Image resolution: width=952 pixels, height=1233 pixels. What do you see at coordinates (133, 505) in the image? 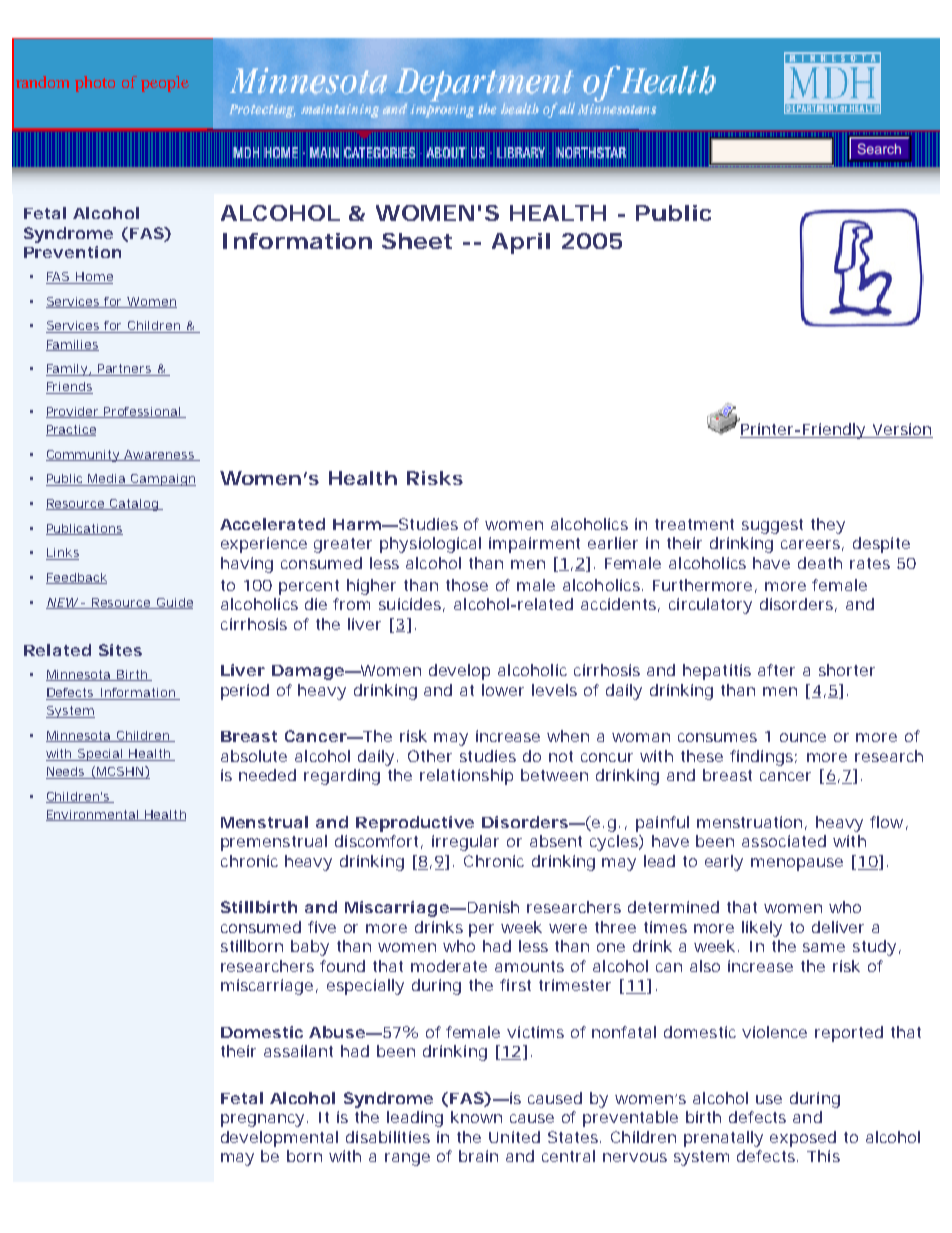
I see `Catalog` at bounding box center [133, 505].
